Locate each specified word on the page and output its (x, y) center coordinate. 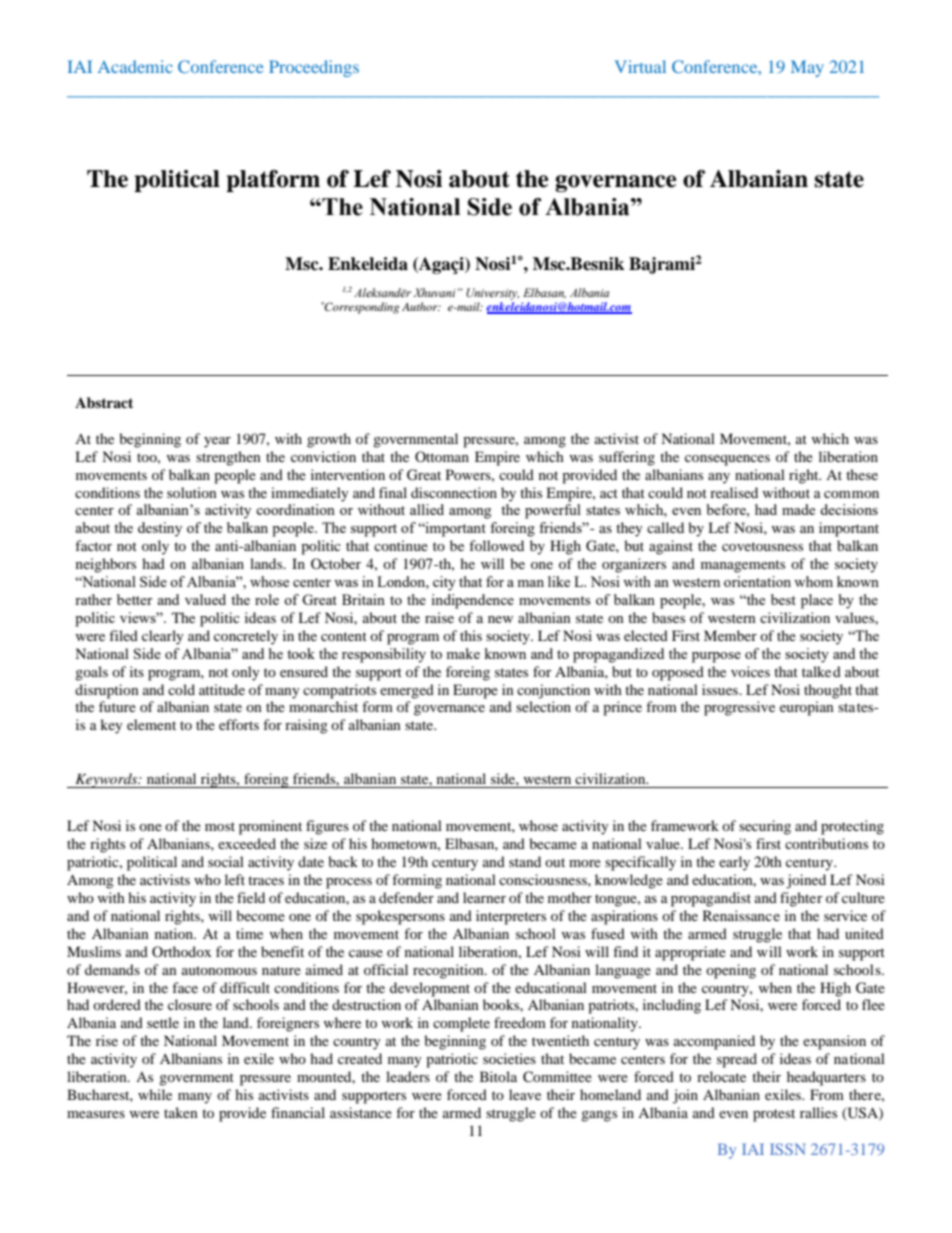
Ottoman (442, 456)
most (220, 826)
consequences (727, 460)
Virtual (640, 66)
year (217, 442)
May (807, 68)
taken (181, 1112)
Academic (135, 66)
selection (543, 706)
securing (765, 827)
